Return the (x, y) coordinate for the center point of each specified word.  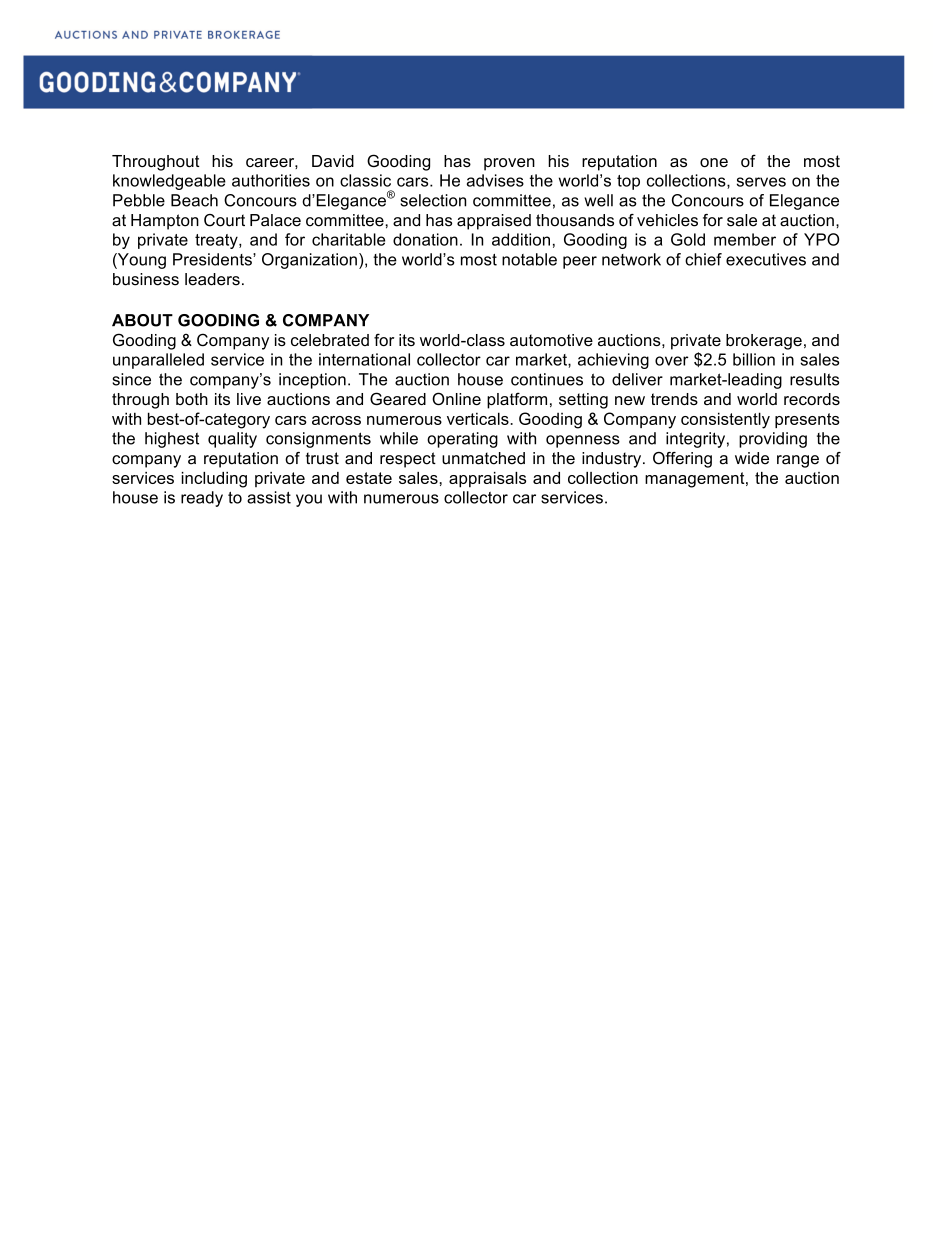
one (714, 162)
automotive (551, 340)
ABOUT (142, 320)
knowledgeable (169, 182)
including (214, 480)
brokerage (764, 342)
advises (495, 180)
